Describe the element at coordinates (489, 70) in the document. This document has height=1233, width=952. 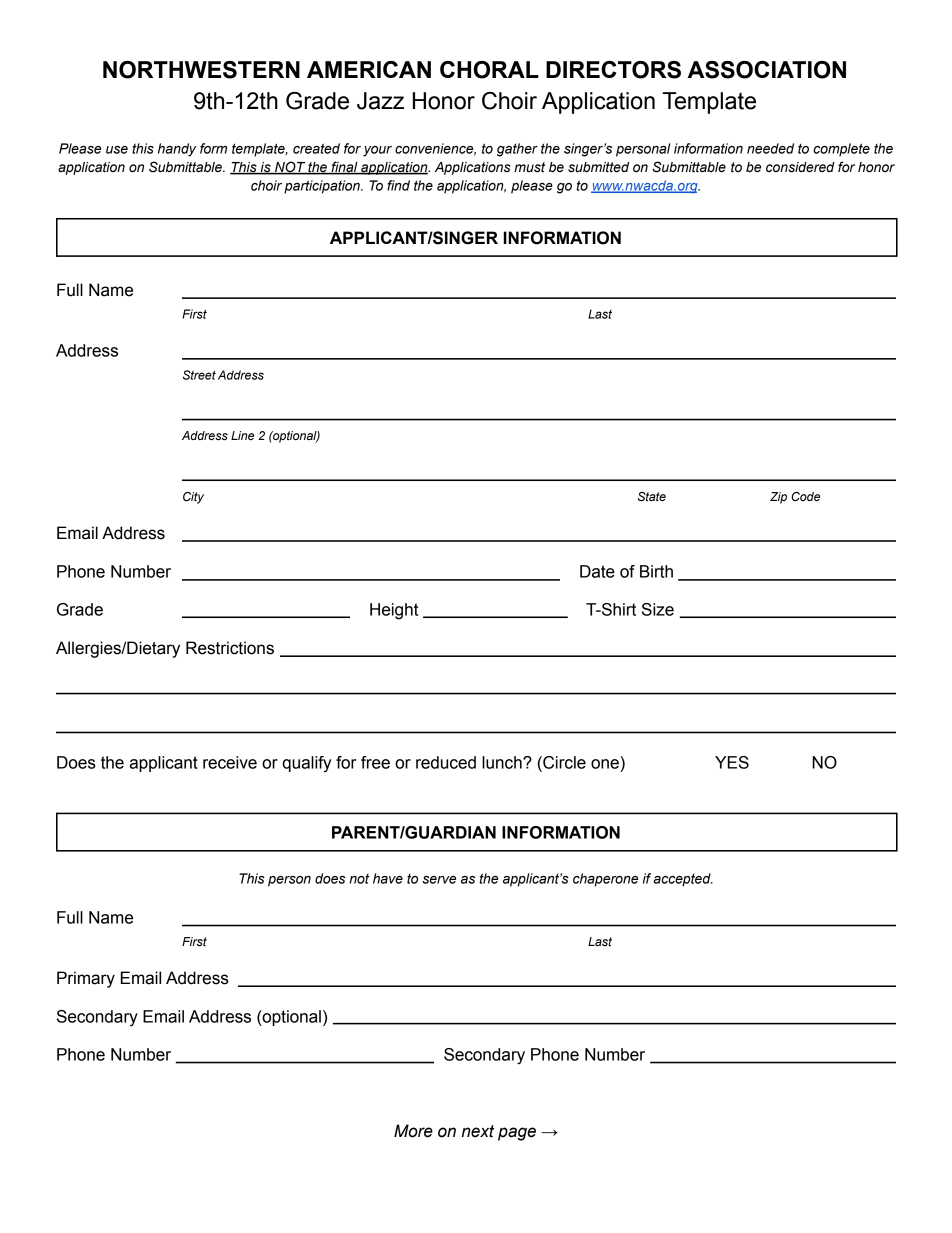
I see `CHORAL` at that location.
